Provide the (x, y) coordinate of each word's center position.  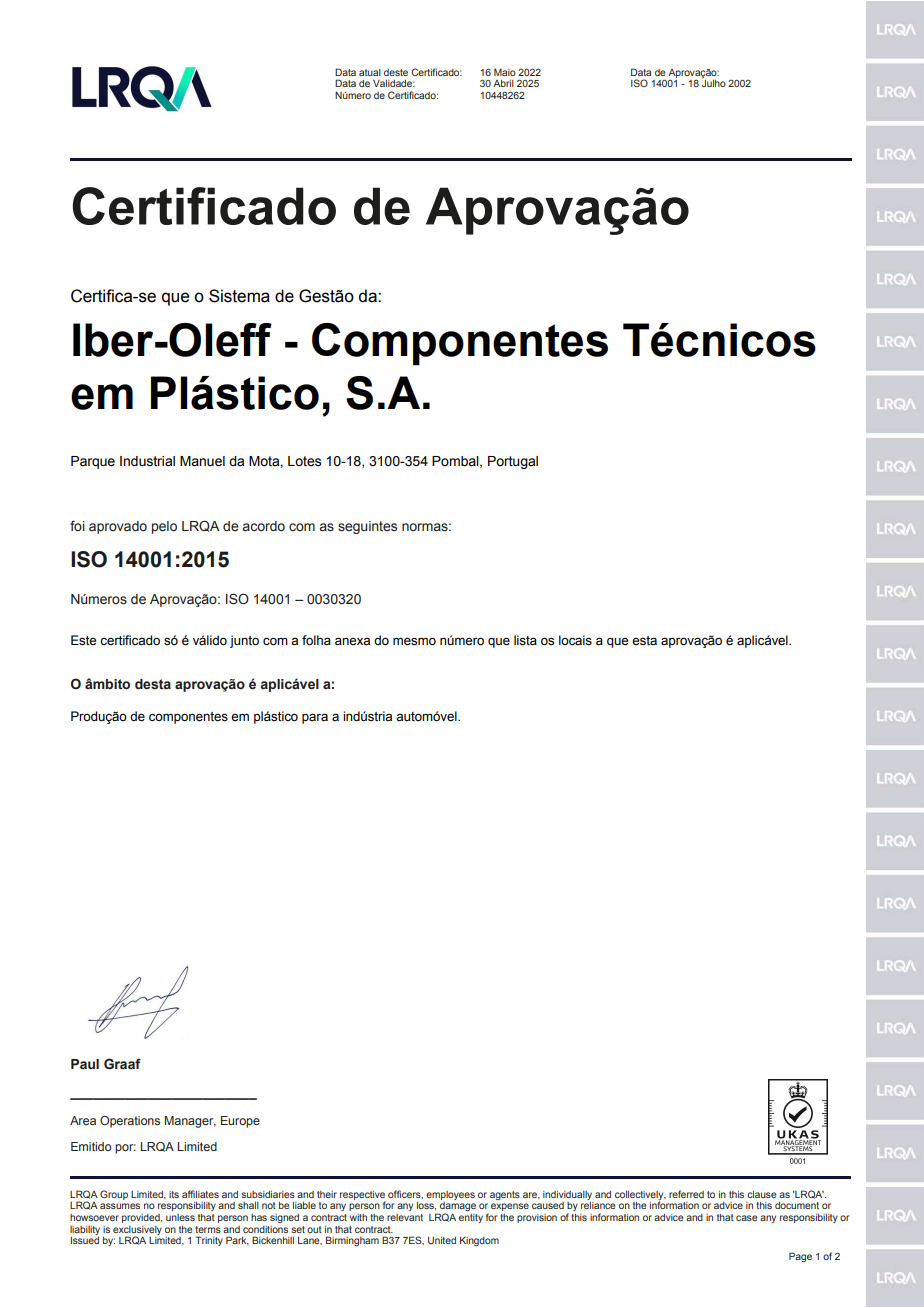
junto (244, 641)
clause (762, 1194)
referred (686, 1194)
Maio (505, 72)
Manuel (202, 461)
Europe (240, 1122)
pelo (164, 527)
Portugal (513, 462)
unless (180, 1217)
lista (525, 640)
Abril (503, 83)
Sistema (239, 296)
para (315, 718)
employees (450, 1195)
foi (77, 525)
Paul (85, 1064)
